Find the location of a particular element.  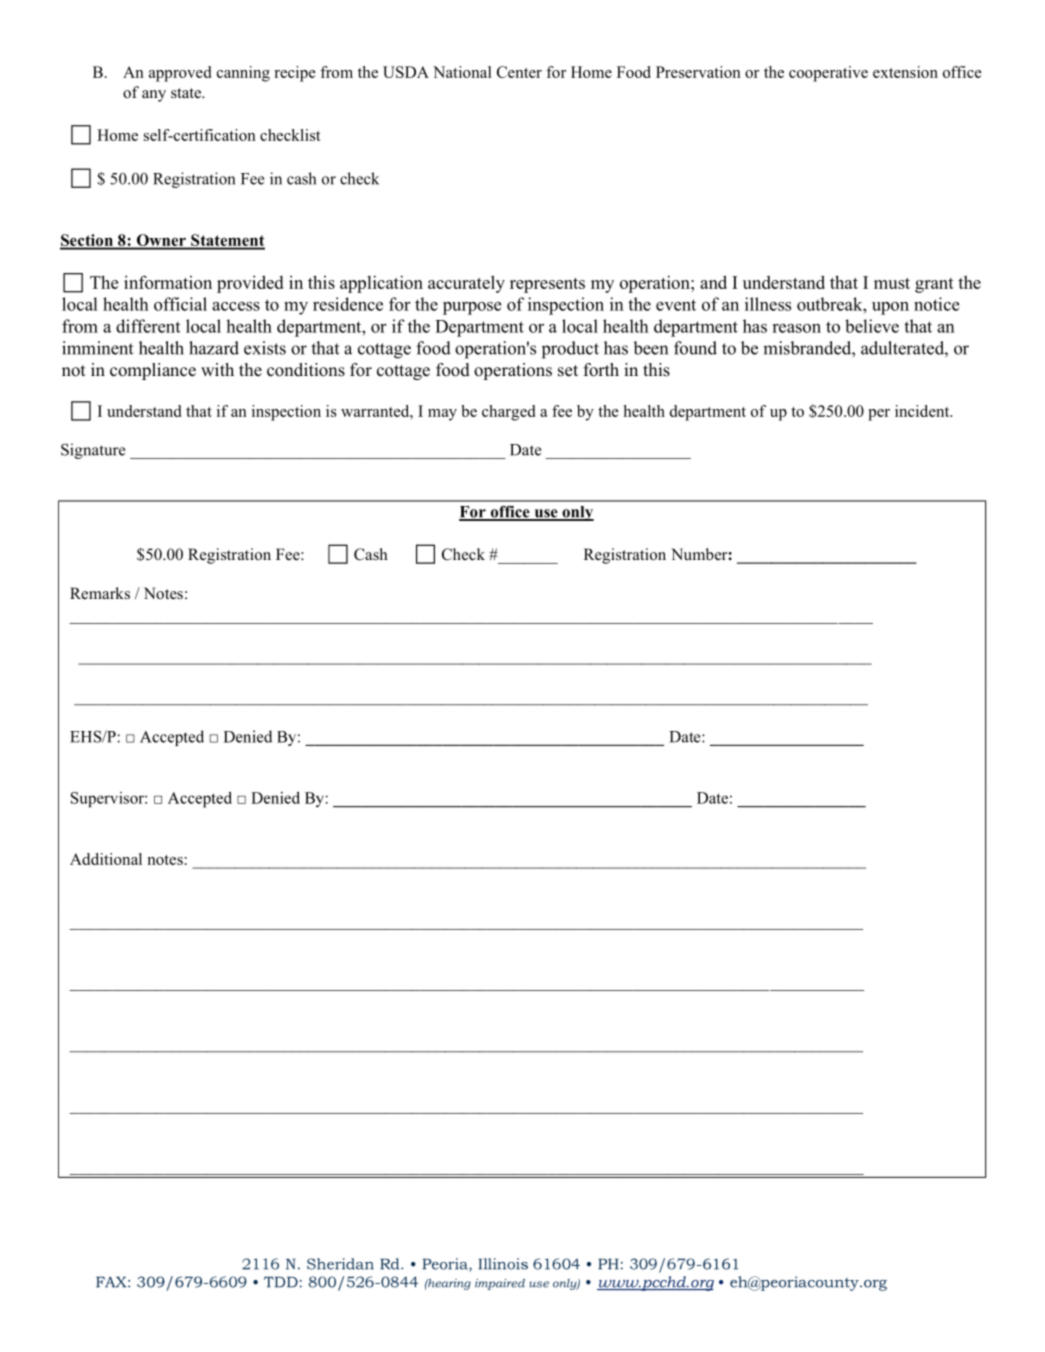

charged is located at coordinates (508, 413).
